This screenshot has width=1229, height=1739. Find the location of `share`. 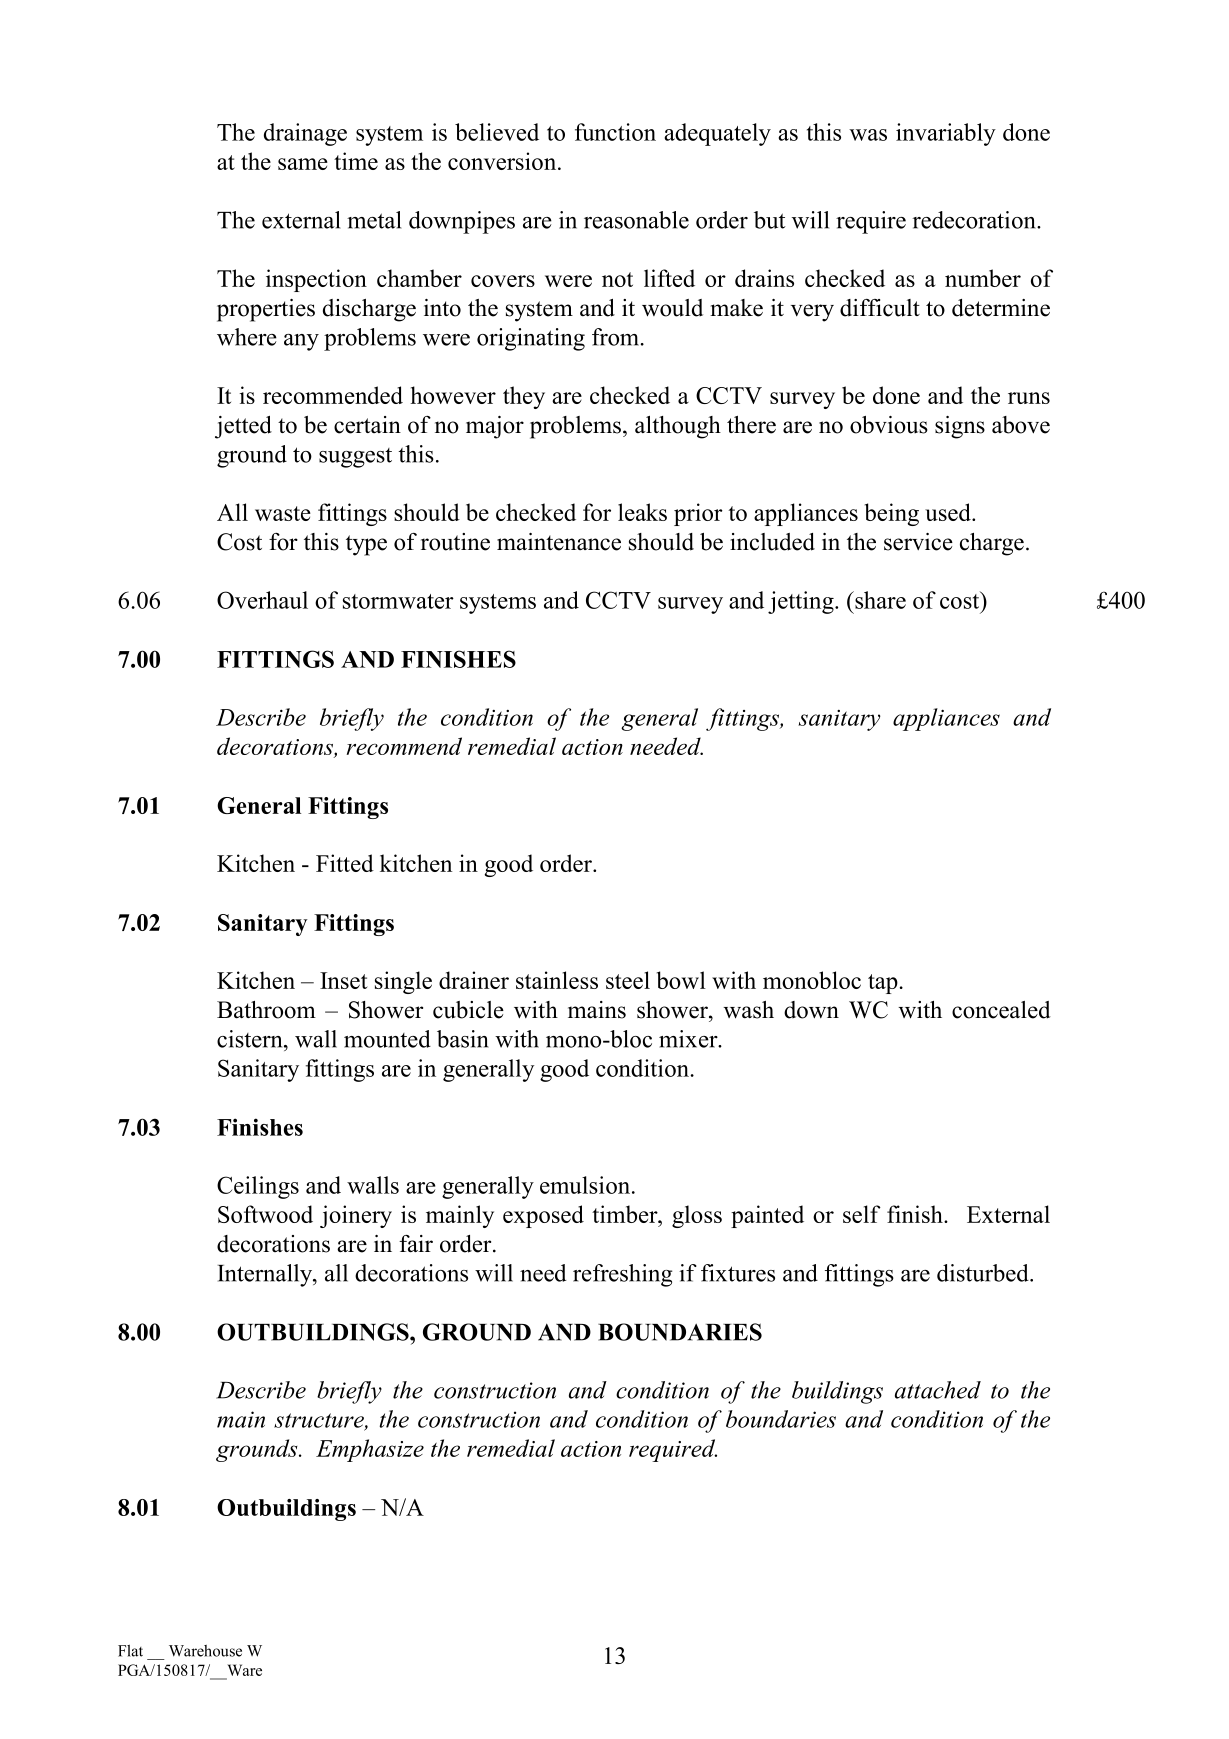

share is located at coordinates (879, 600).
